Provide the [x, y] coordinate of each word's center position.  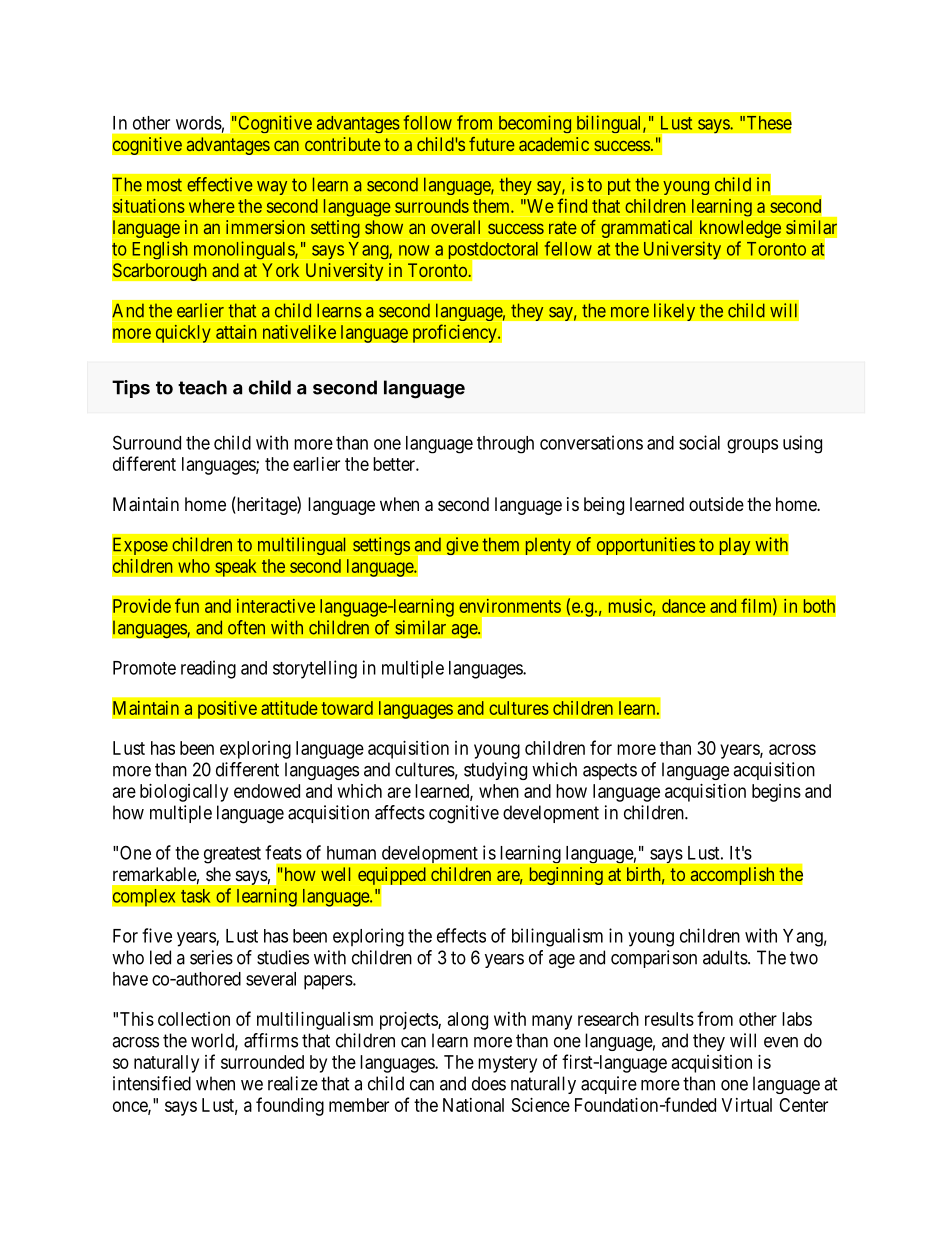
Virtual [747, 1105]
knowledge [740, 229]
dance [684, 606]
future [492, 144]
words [199, 123]
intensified [152, 1083]
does [489, 1083]
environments [510, 606]
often [246, 627]
